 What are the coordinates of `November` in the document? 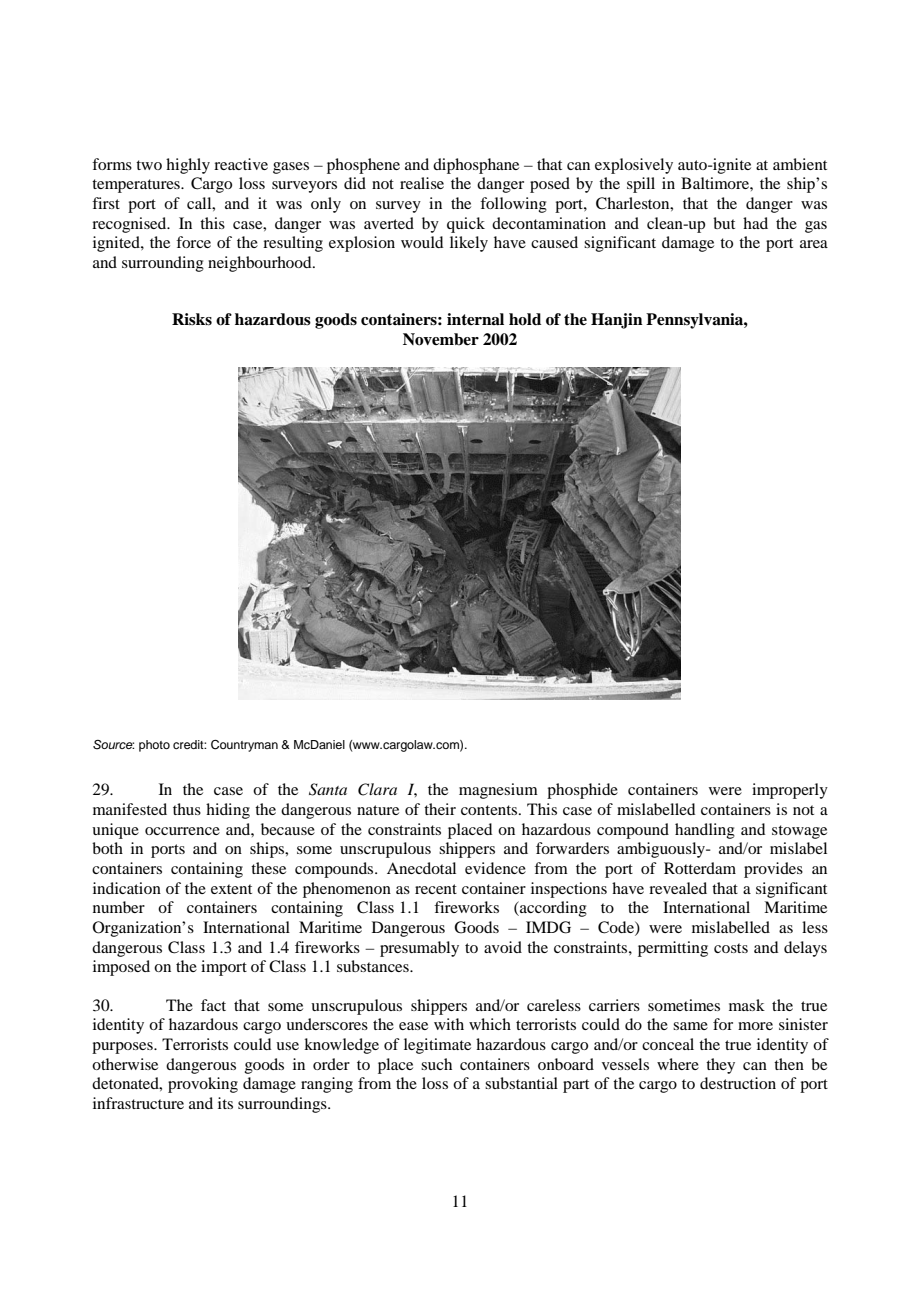 It's located at (441, 339).
